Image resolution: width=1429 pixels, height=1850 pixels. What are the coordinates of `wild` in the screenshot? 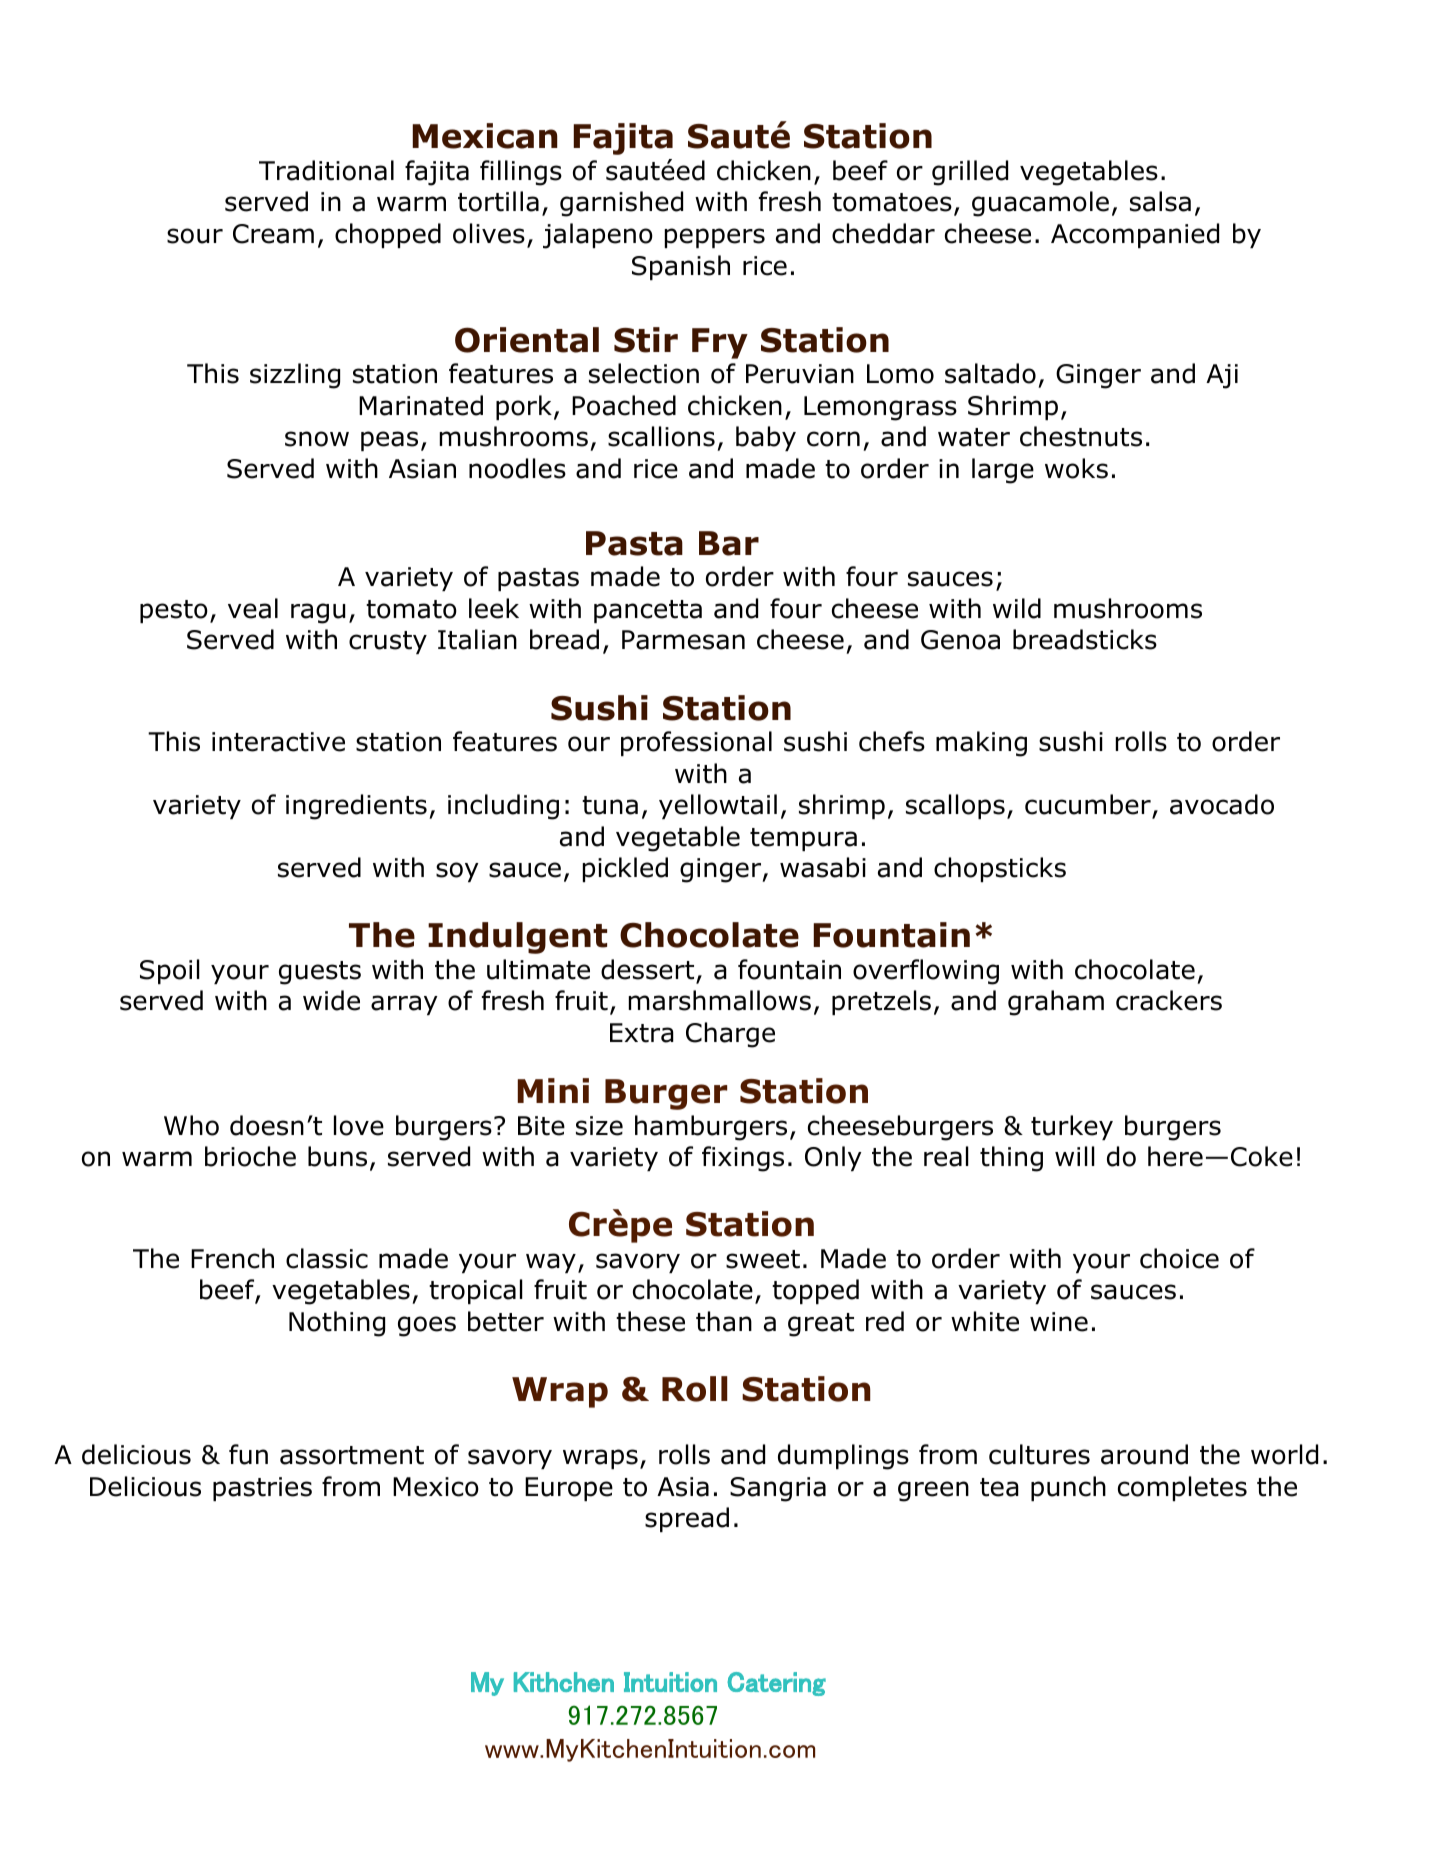 It's located at (1017, 608).
